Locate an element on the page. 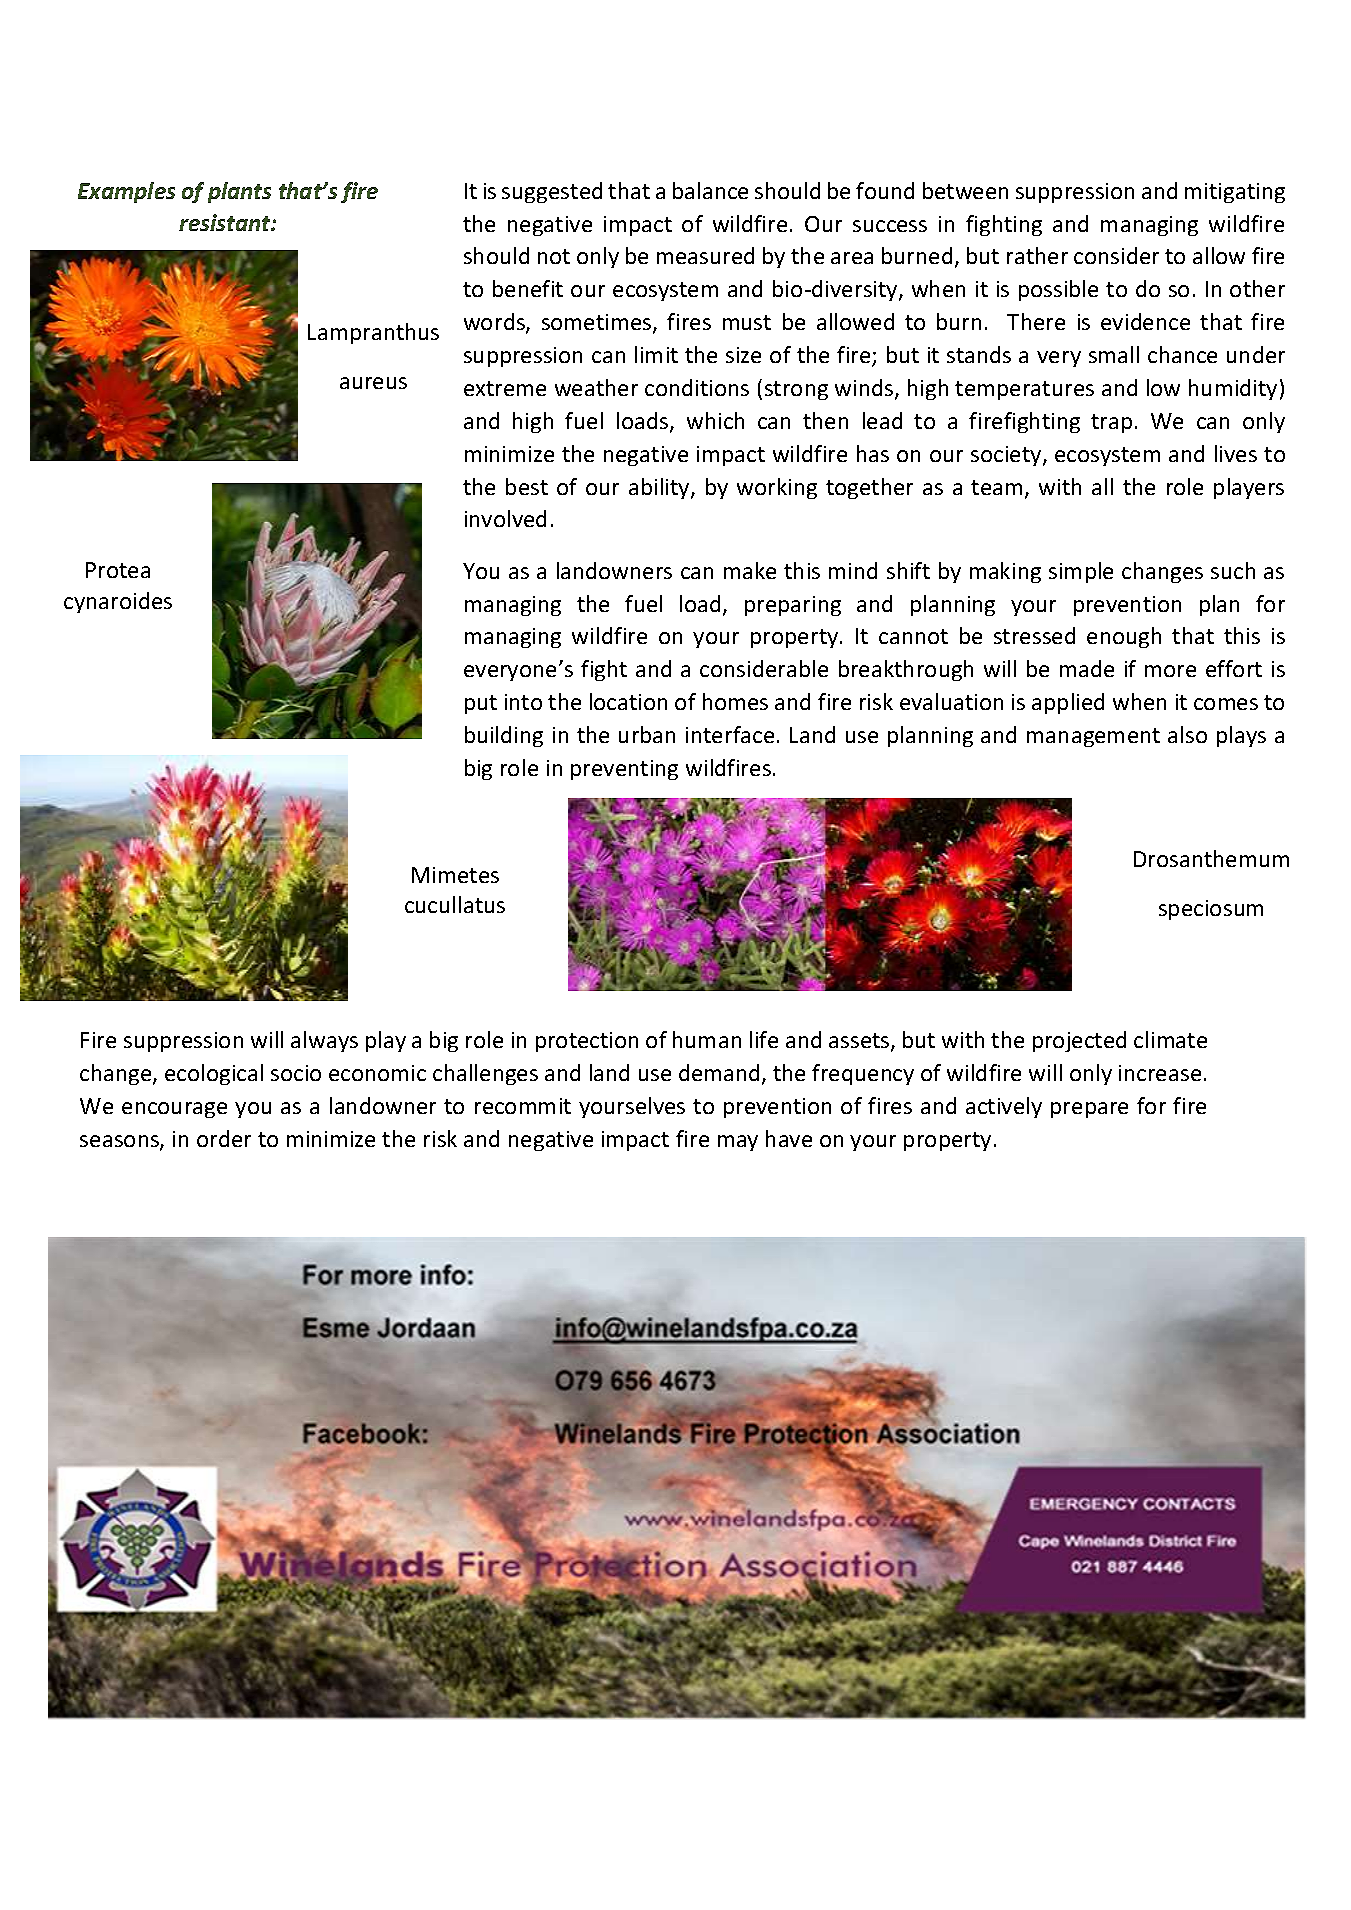 This page has height=1910, width=1351. made is located at coordinates (1087, 668).
